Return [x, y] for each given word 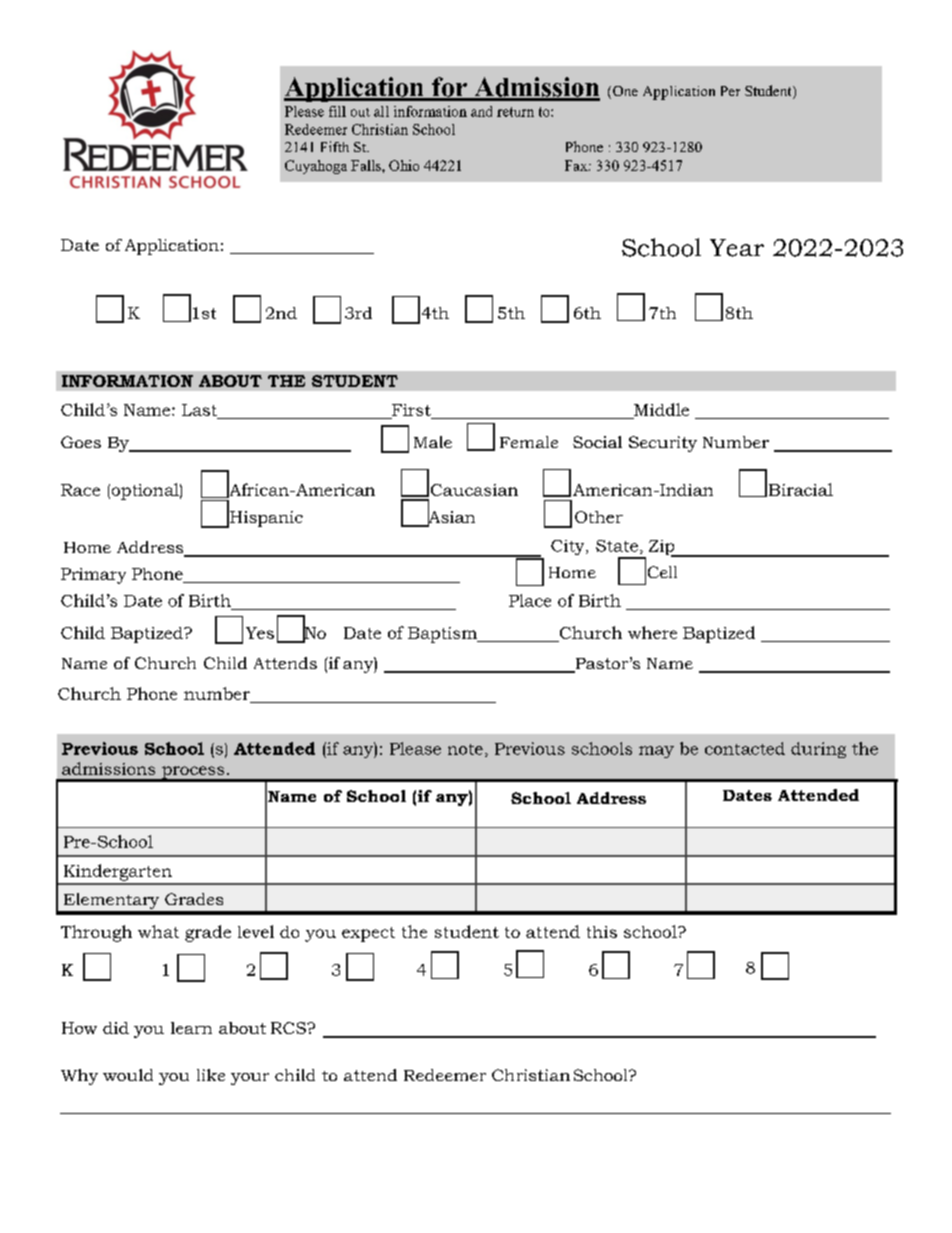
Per [730, 91]
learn [191, 1028]
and [481, 111]
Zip [663, 548]
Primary [93, 576]
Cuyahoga [316, 167]
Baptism [443, 635]
